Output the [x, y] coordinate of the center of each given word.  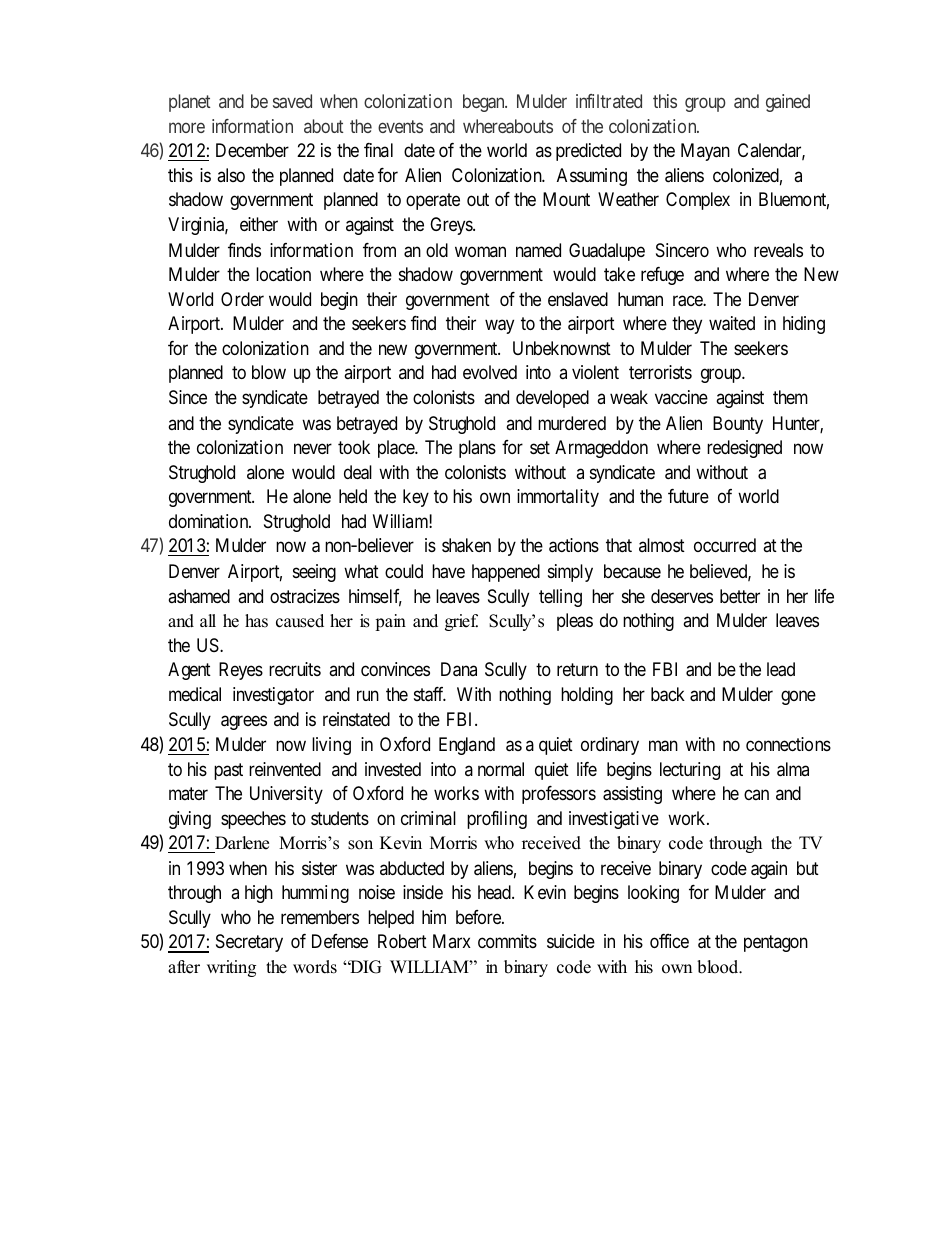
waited [732, 323]
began [485, 103]
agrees [244, 723]
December [252, 150]
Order [242, 299]
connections [788, 744]
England [467, 746]
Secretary [249, 943]
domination [210, 521]
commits [507, 941]
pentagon [776, 944]
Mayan [705, 152]
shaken [466, 545]
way [499, 327]
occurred [725, 545]
